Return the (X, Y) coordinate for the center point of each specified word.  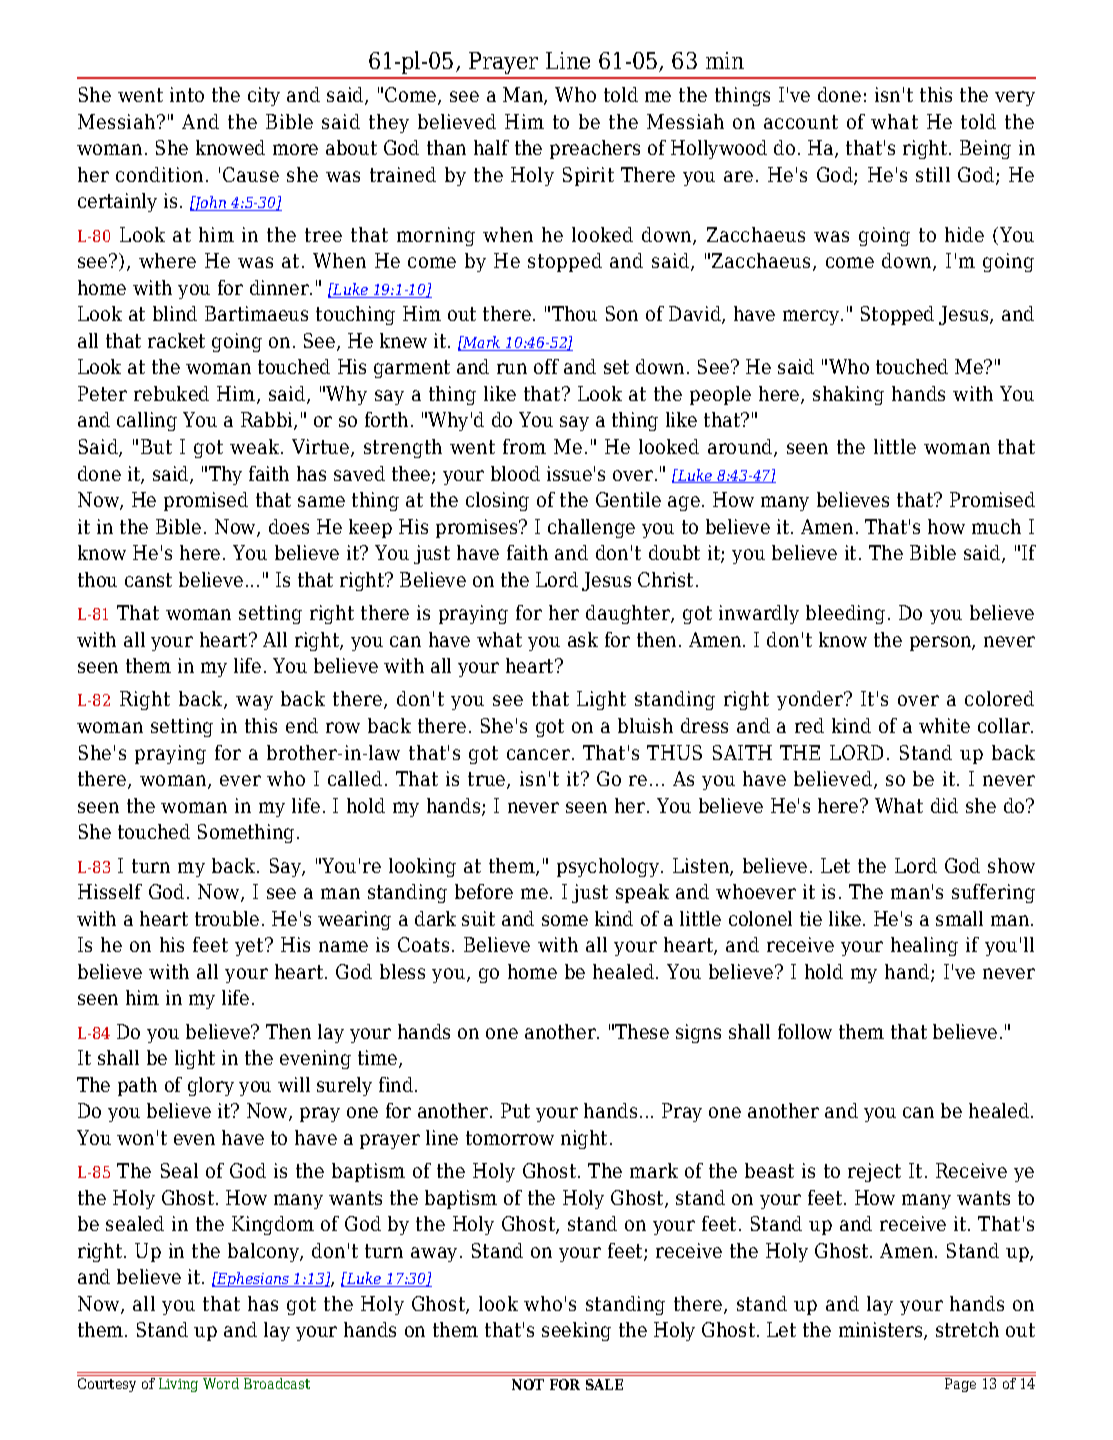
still (933, 174)
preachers (595, 149)
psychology (609, 867)
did (944, 805)
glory (211, 1086)
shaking (848, 395)
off (546, 366)
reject (874, 1172)
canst (148, 580)
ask (583, 639)
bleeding (845, 614)
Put (515, 1110)
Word (221, 1383)
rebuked (171, 393)
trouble (227, 918)
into (187, 94)
